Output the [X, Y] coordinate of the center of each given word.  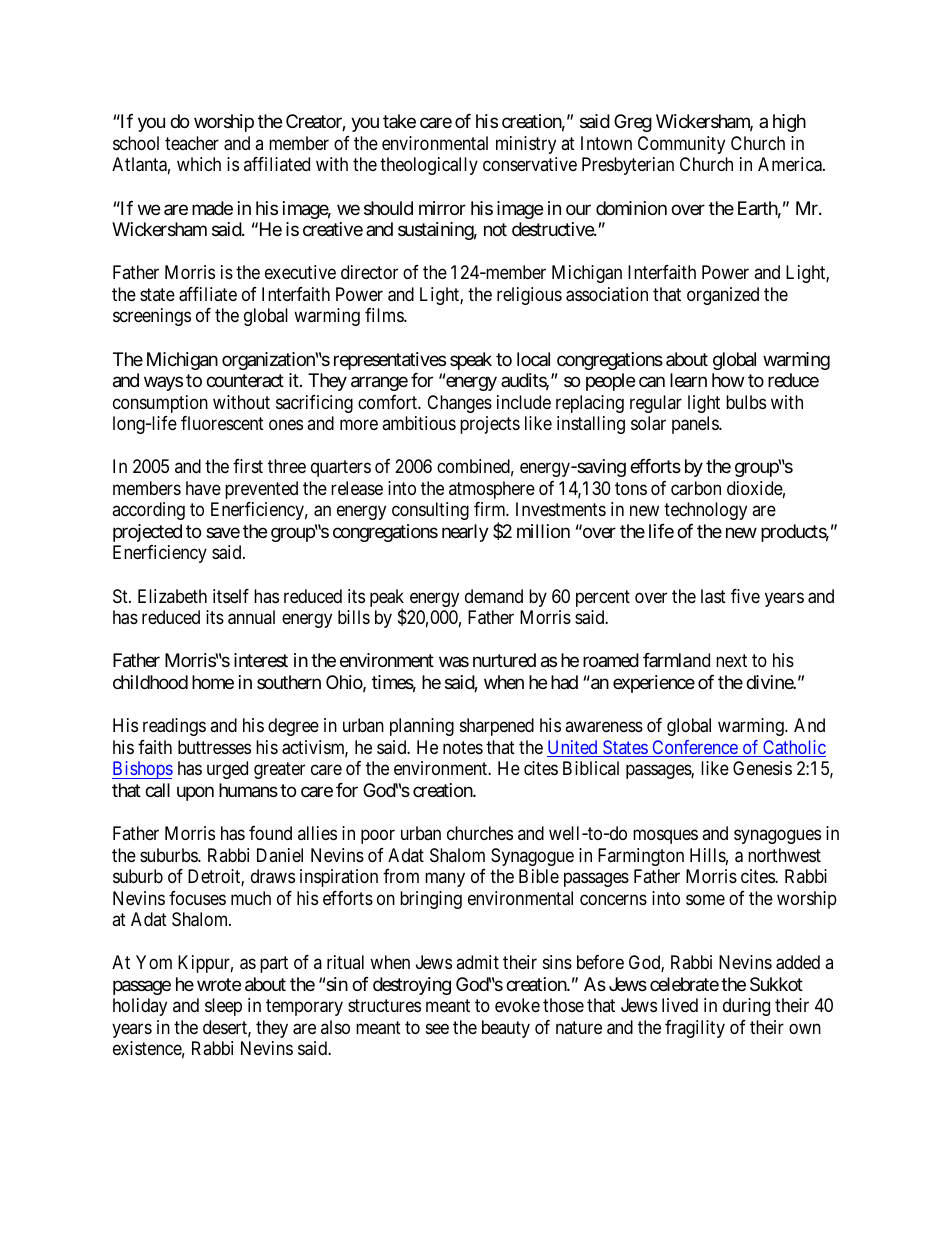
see [437, 1028]
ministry [526, 145]
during [746, 1007]
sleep [223, 1007]
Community [681, 145]
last [713, 596]
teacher [192, 143]
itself [231, 596]
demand [494, 596]
